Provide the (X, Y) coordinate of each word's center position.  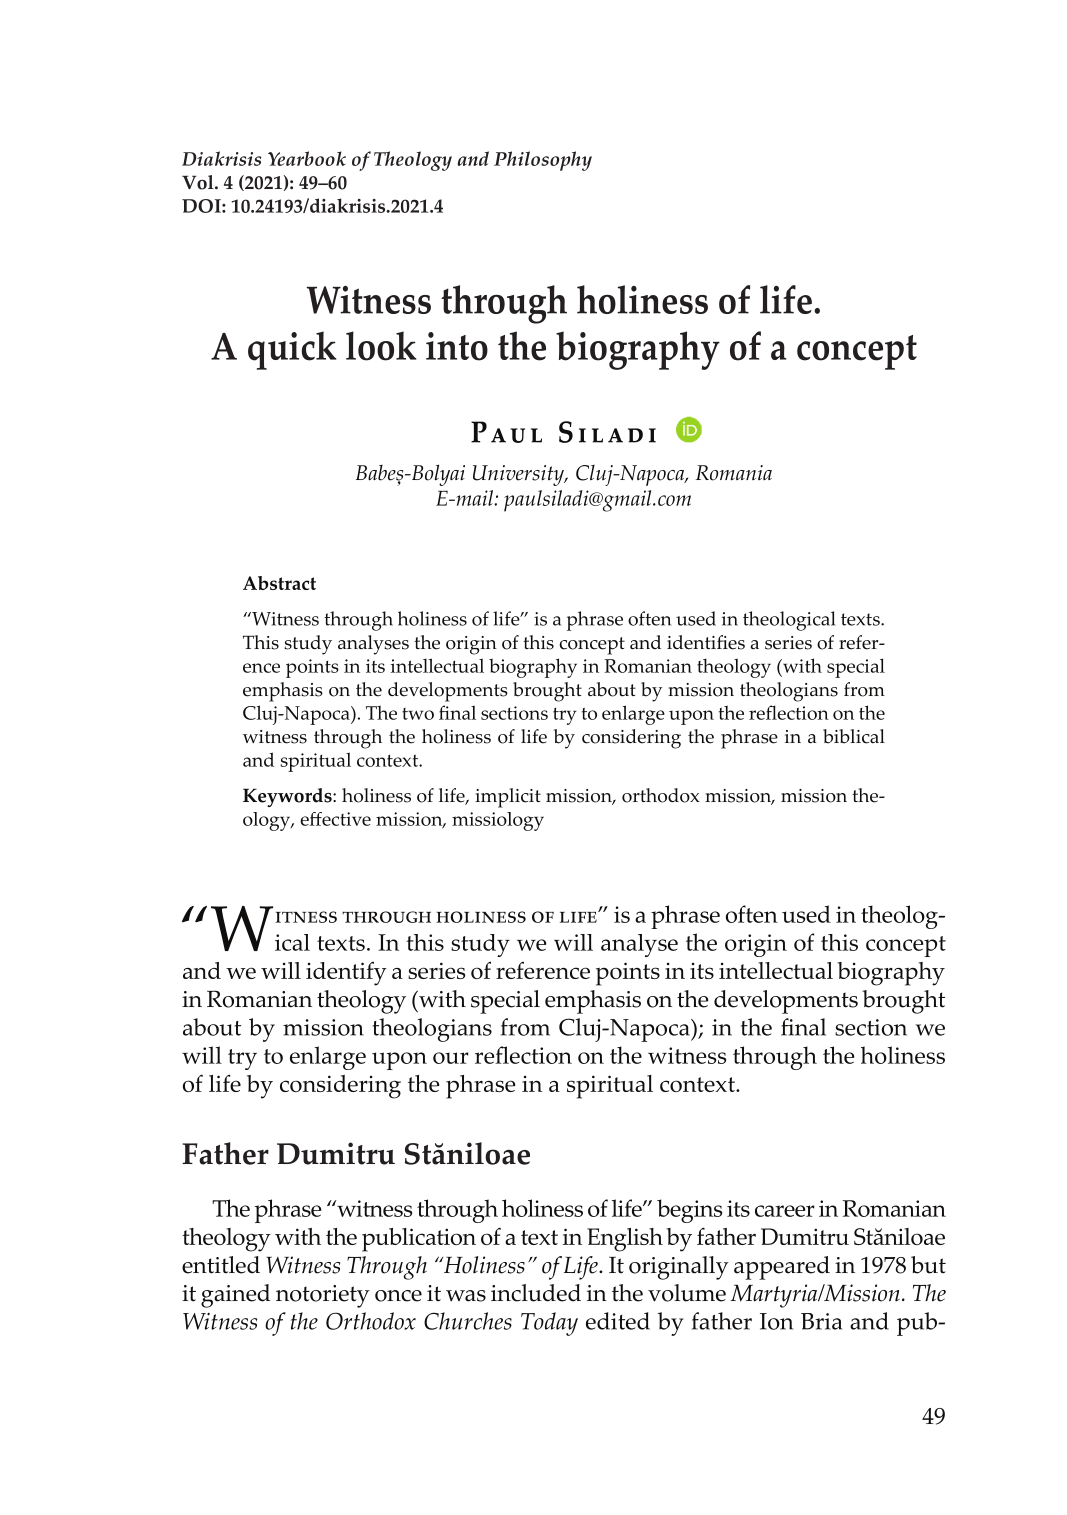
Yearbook (307, 158)
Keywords (288, 797)
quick (292, 350)
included (536, 1293)
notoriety (323, 1296)
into (457, 346)
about (612, 689)
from (864, 689)
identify (346, 974)
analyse (639, 945)
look (381, 346)
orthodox (661, 795)
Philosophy (543, 161)
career (785, 1211)
